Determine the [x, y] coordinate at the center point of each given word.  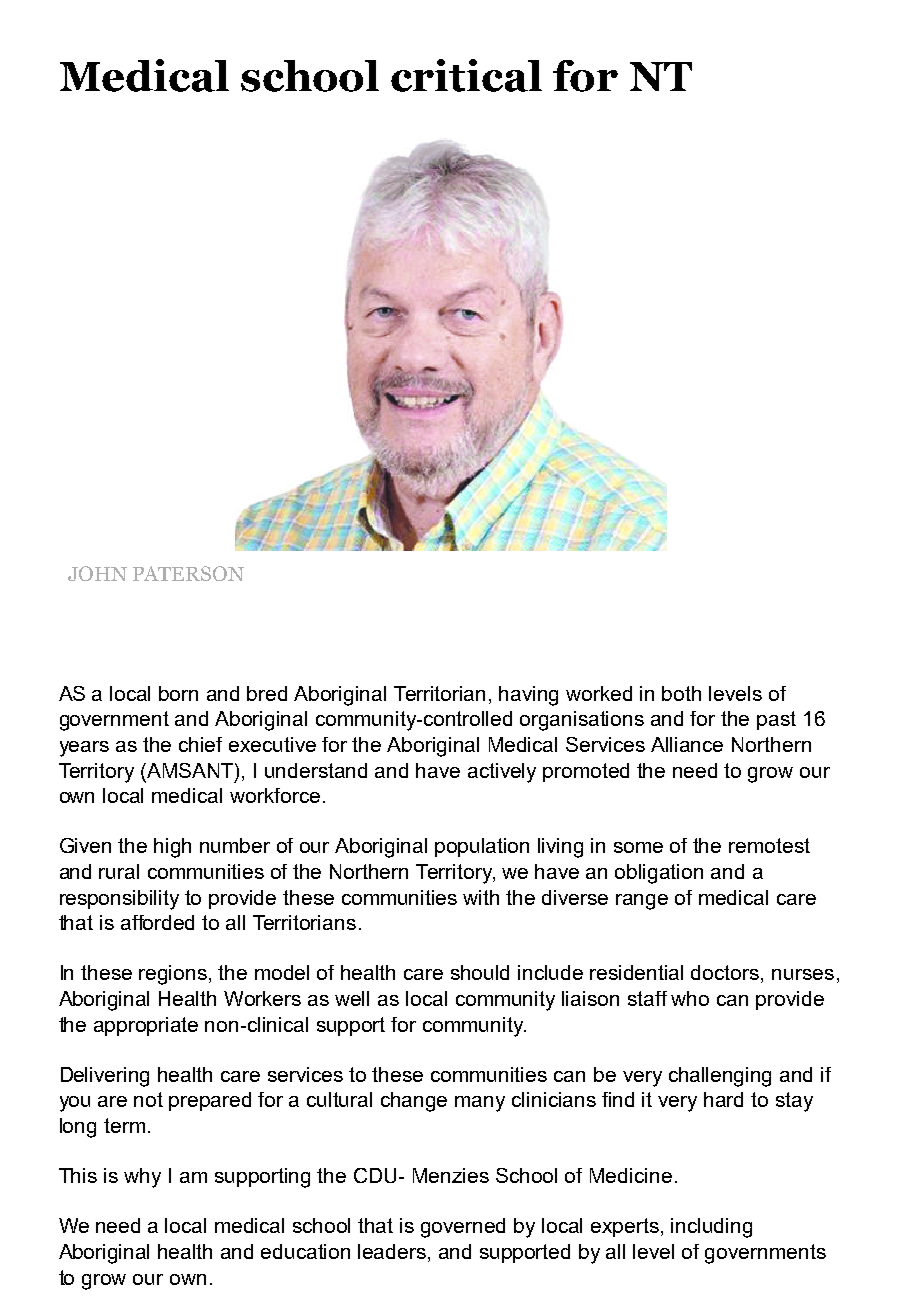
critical [466, 75]
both [681, 693]
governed [463, 1228]
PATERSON [188, 573]
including [711, 1228]
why [142, 1178]
